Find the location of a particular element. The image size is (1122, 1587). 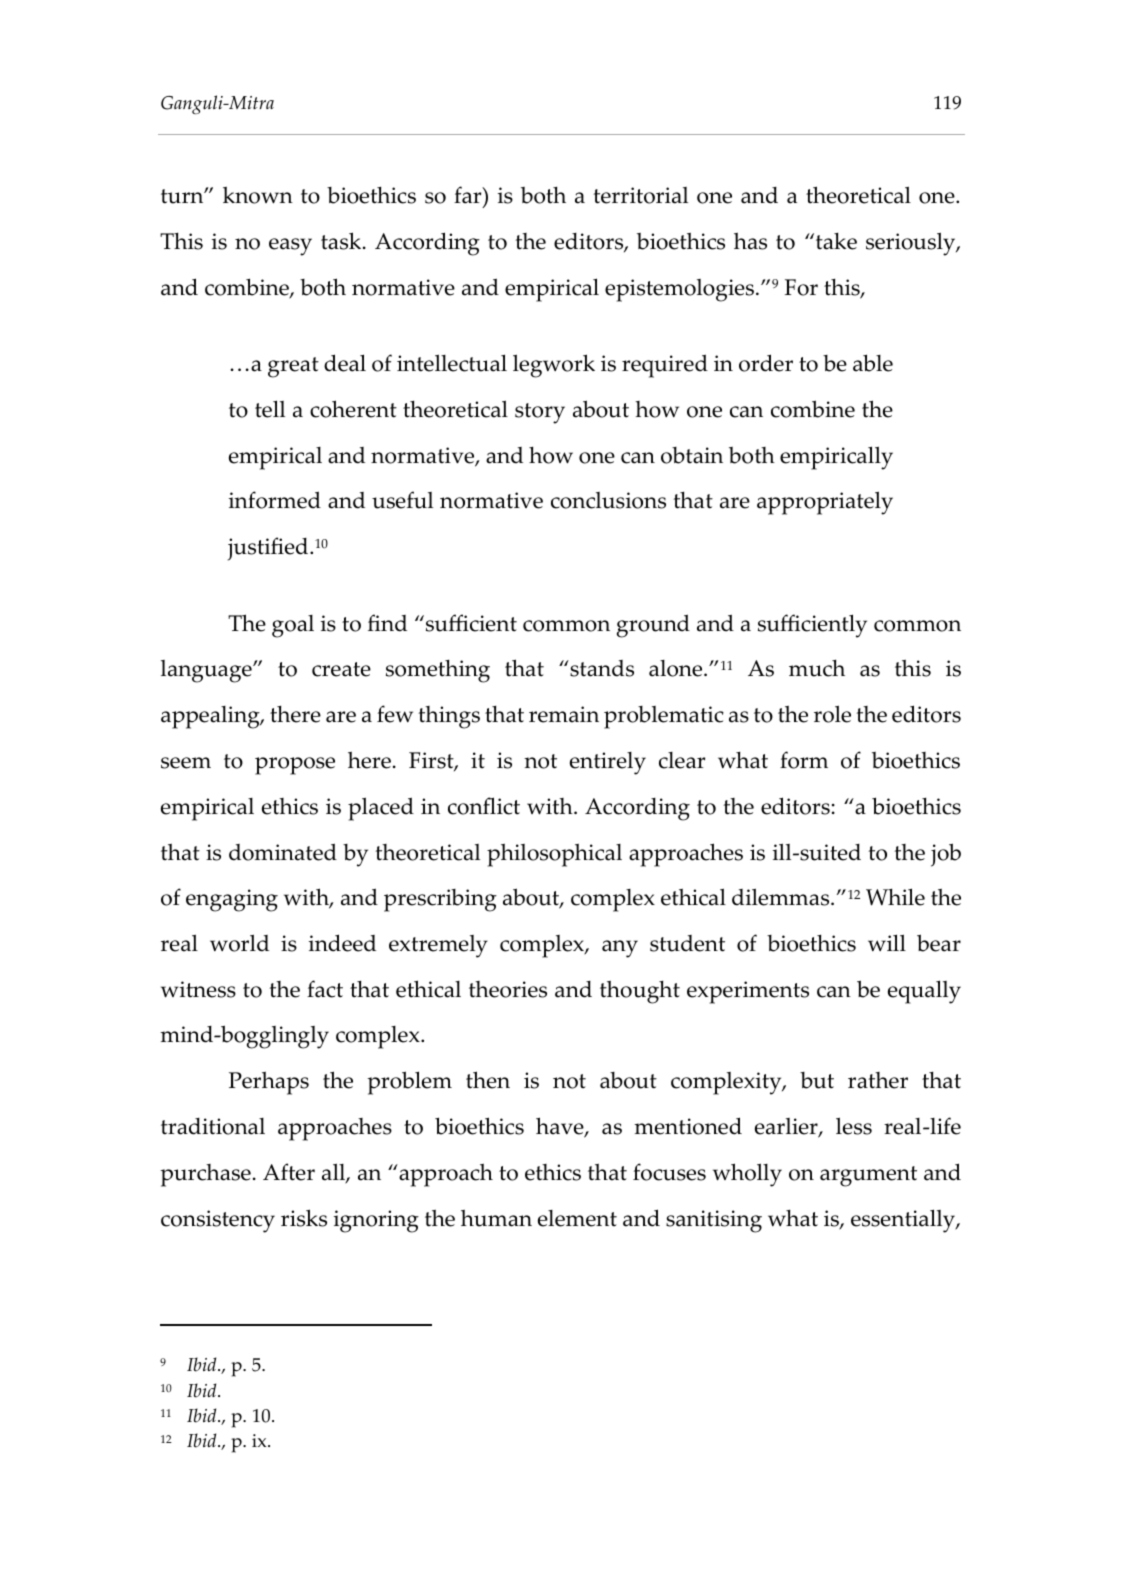

territorial is located at coordinates (640, 195).
